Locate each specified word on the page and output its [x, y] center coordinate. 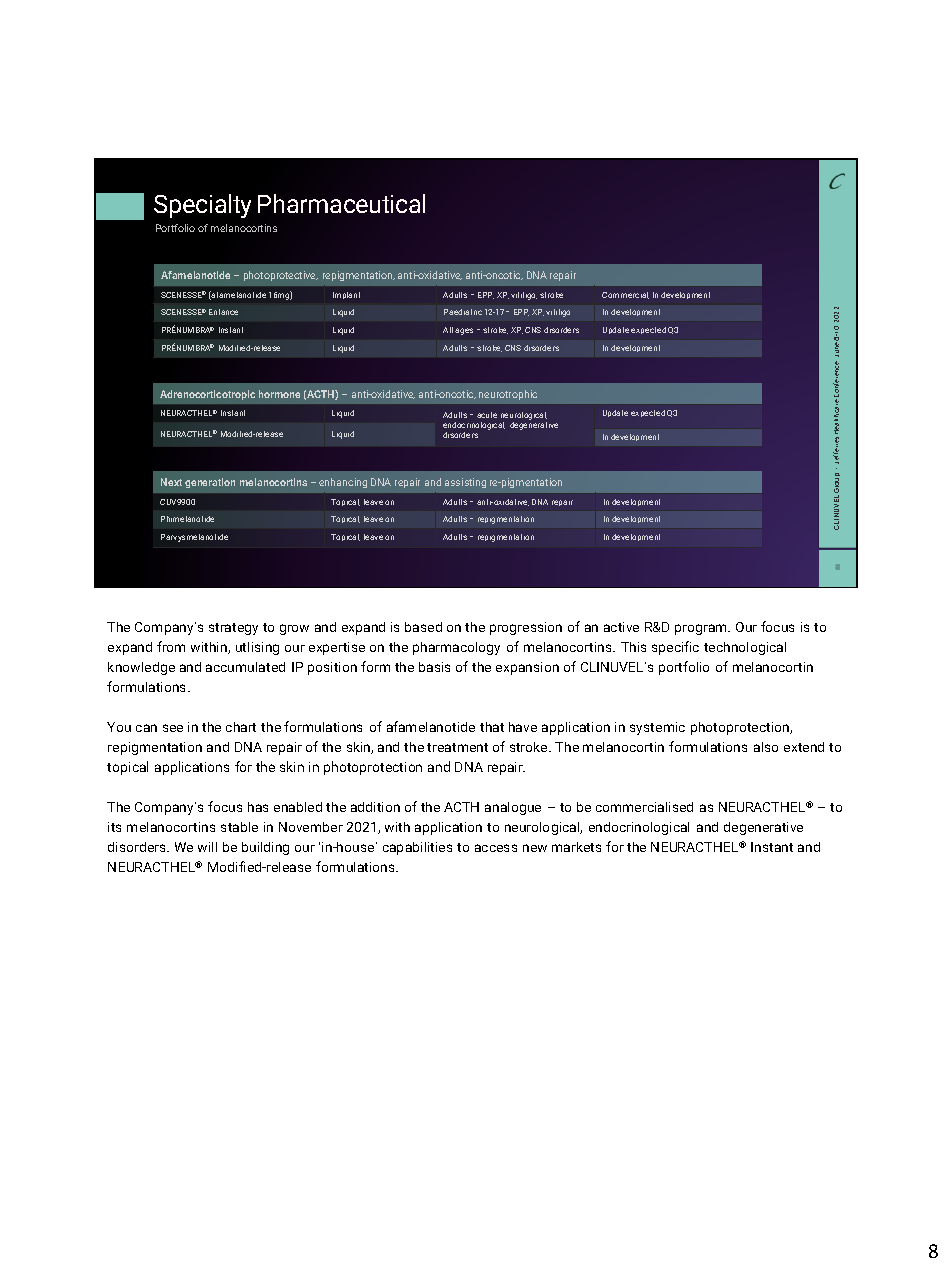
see [173, 728]
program [702, 629]
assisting [465, 483]
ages [464, 331]
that [492, 727]
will [207, 847]
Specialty [202, 206]
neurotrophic [508, 395]
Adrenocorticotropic [207, 395]
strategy [233, 629]
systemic [657, 728]
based [423, 627]
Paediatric [463, 312]
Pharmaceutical [341, 203]
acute [487, 415]
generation [210, 483]
